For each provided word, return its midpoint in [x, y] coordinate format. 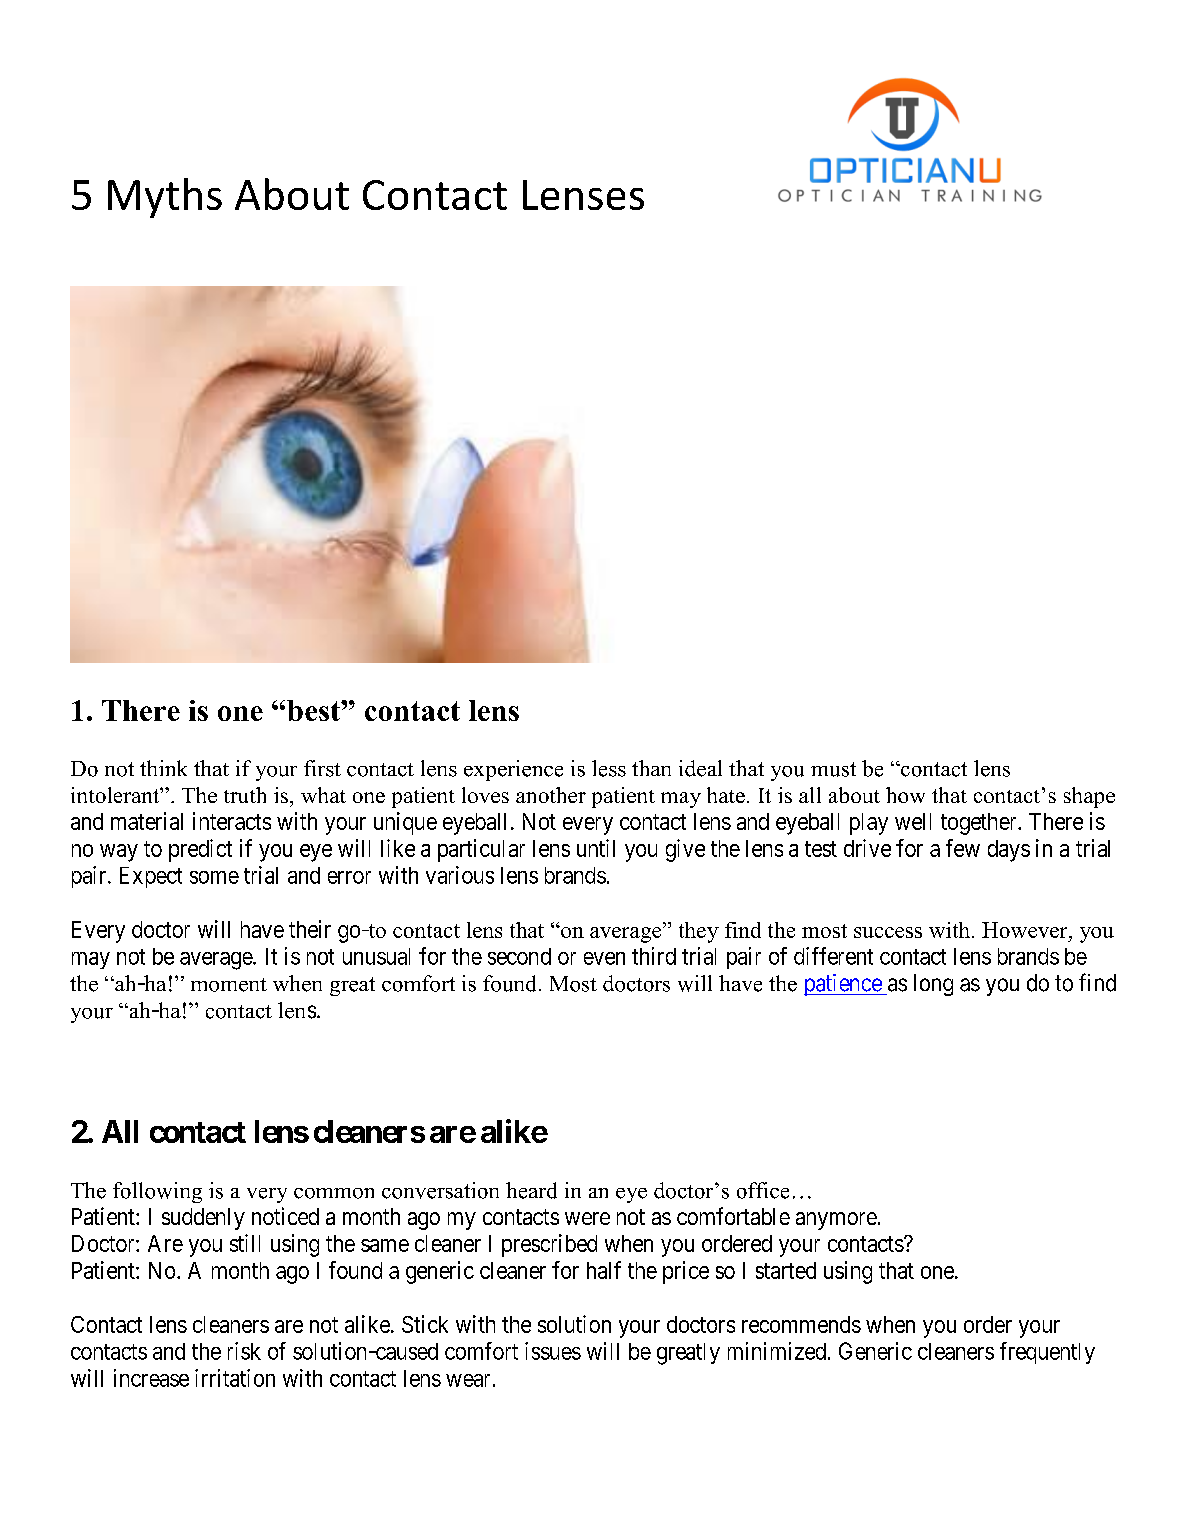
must [833, 769]
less [609, 768]
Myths [165, 198]
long [933, 985]
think [163, 768]
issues [553, 1351]
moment [229, 985]
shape [1089, 797]
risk [244, 1351]
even [604, 958]
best [314, 710]
